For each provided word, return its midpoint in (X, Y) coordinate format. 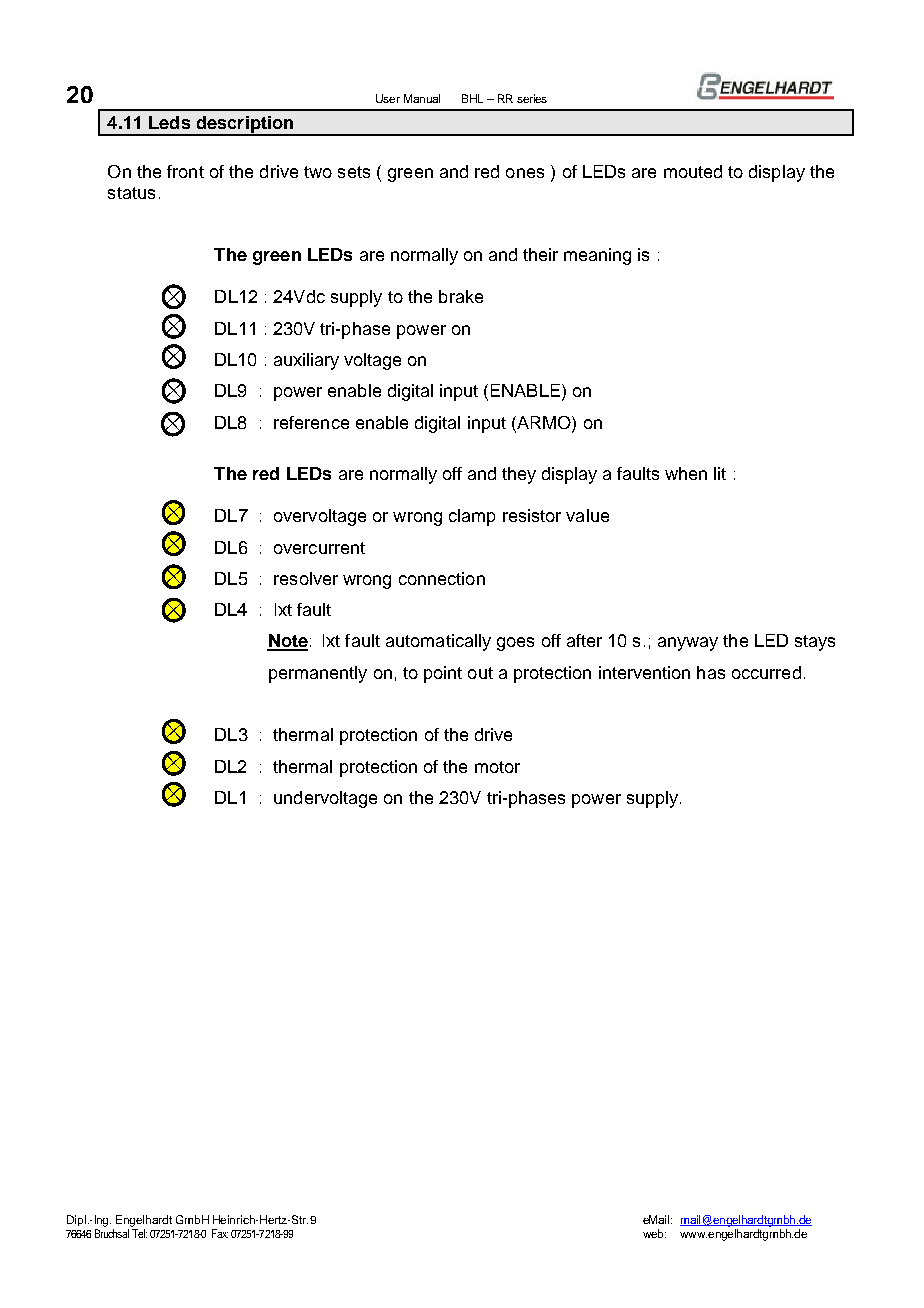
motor (497, 767)
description (245, 125)
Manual (422, 98)
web (654, 1233)
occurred (766, 672)
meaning (597, 256)
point (443, 674)
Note (287, 642)
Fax (220, 1233)
